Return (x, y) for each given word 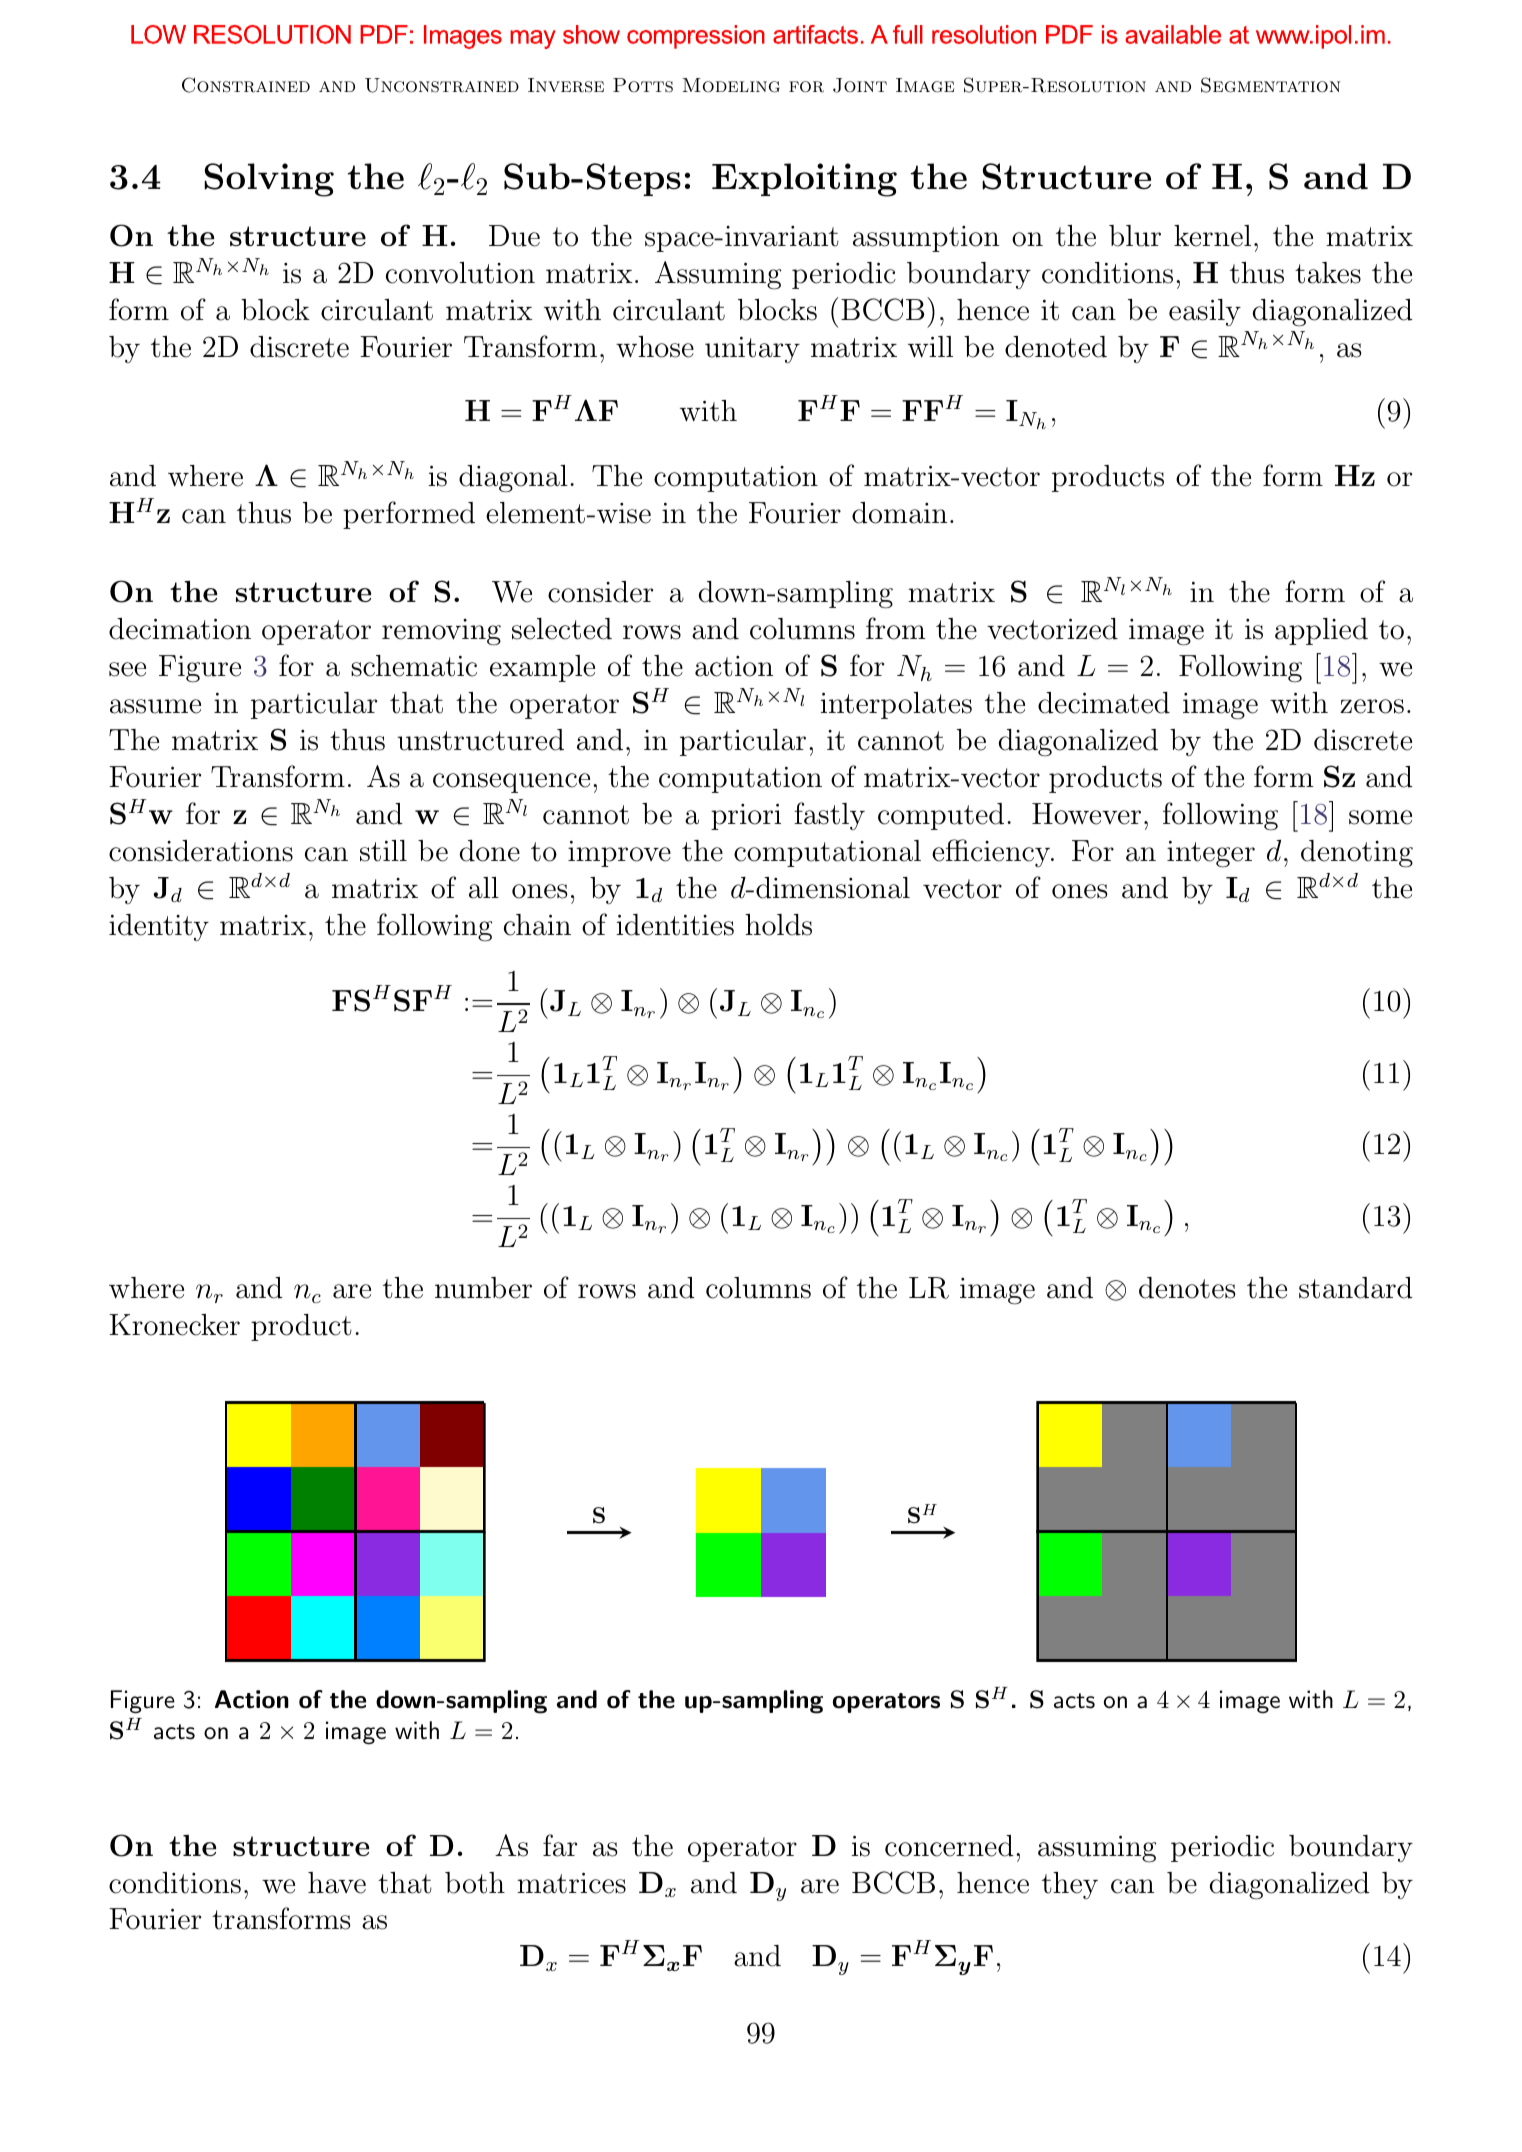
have (337, 1883)
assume (155, 706)
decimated (1104, 703)
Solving (269, 180)
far (560, 1845)
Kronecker (174, 1325)
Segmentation (1270, 85)
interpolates (896, 705)
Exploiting (804, 180)
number (483, 1288)
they (1070, 1885)
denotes (1187, 1288)
